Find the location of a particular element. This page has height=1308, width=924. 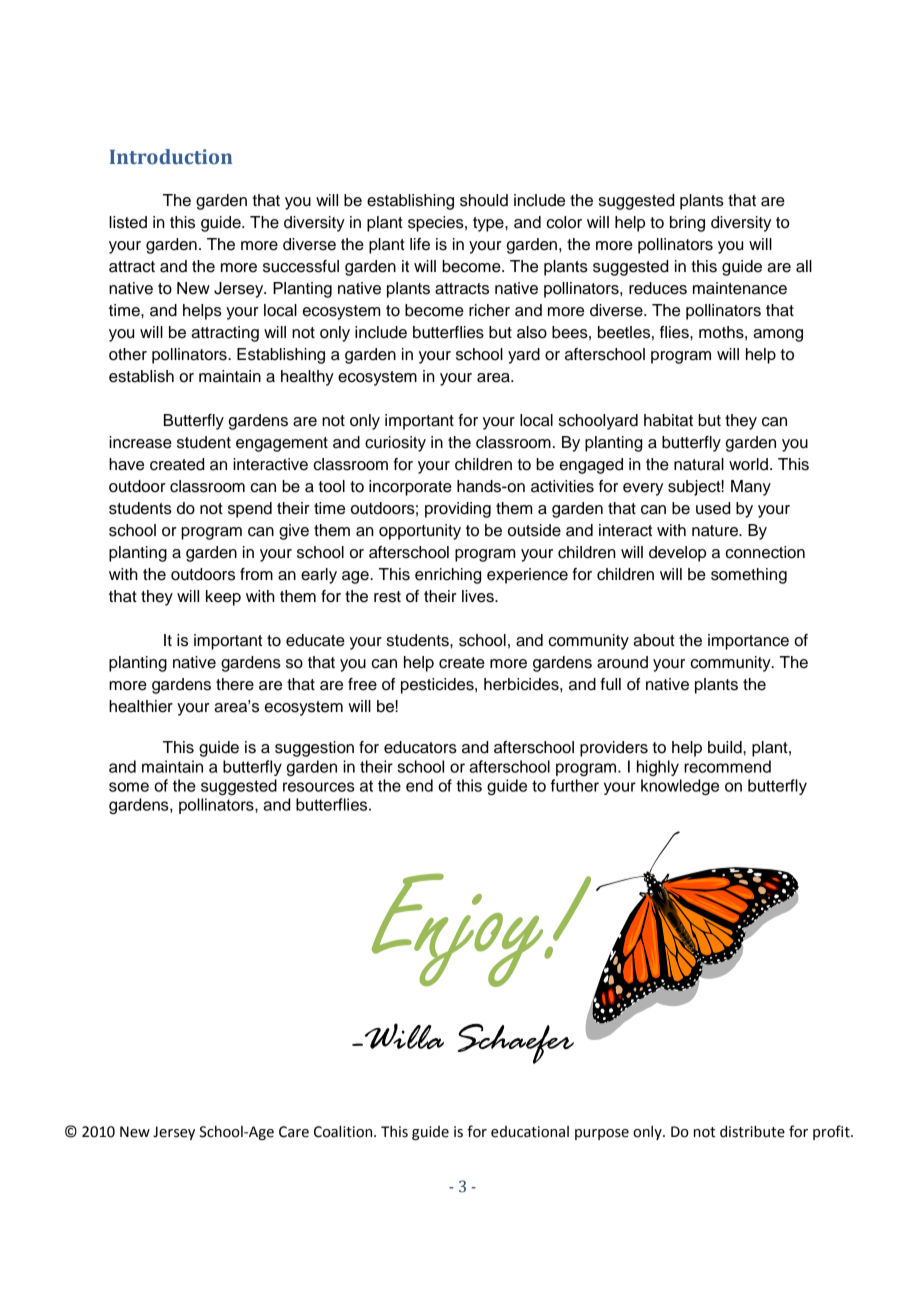

should is located at coordinates (484, 200).
